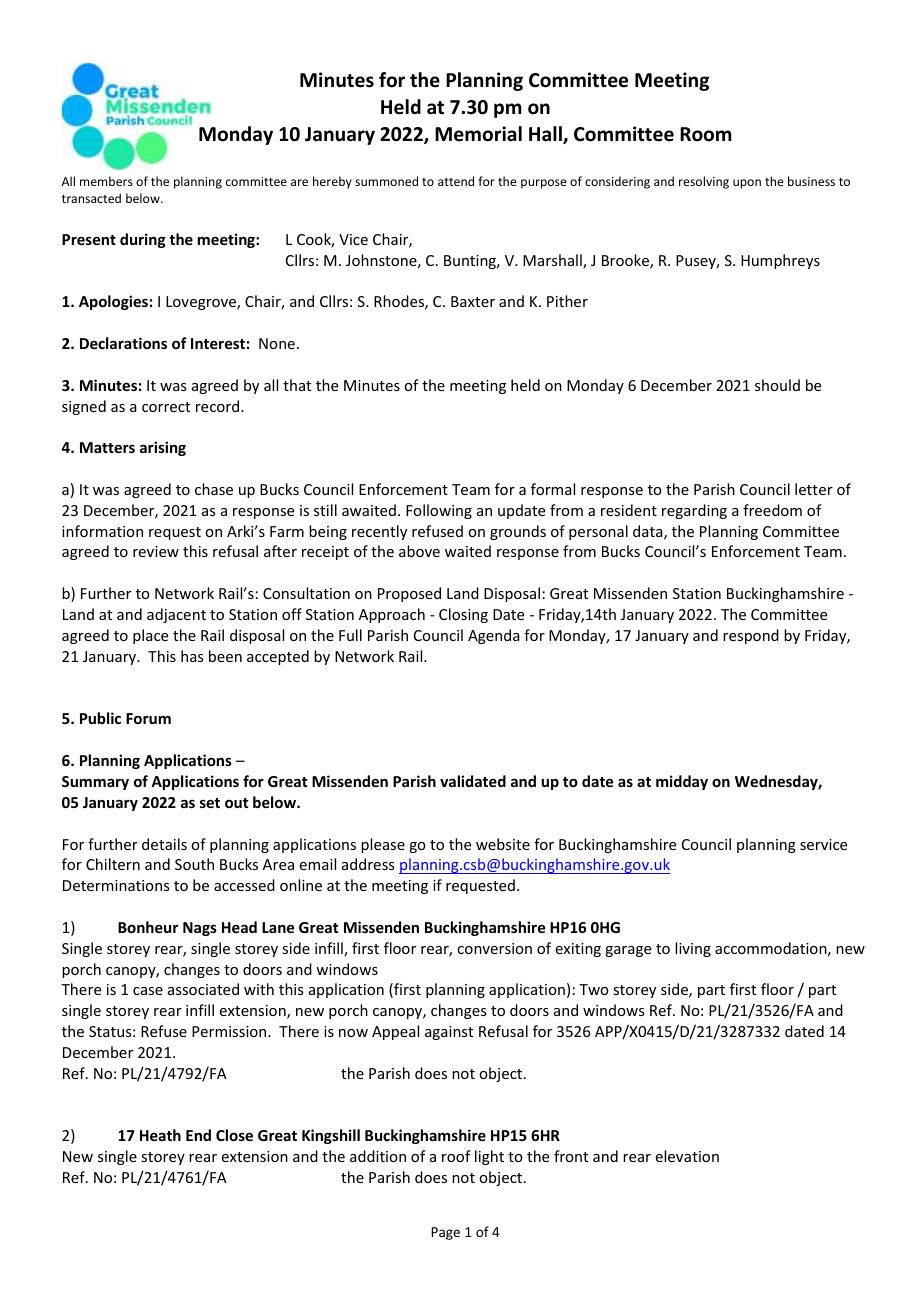 This screenshot has width=924, height=1307. What do you see at coordinates (160, 1135) in the screenshot?
I see `Heath` at bounding box center [160, 1135].
